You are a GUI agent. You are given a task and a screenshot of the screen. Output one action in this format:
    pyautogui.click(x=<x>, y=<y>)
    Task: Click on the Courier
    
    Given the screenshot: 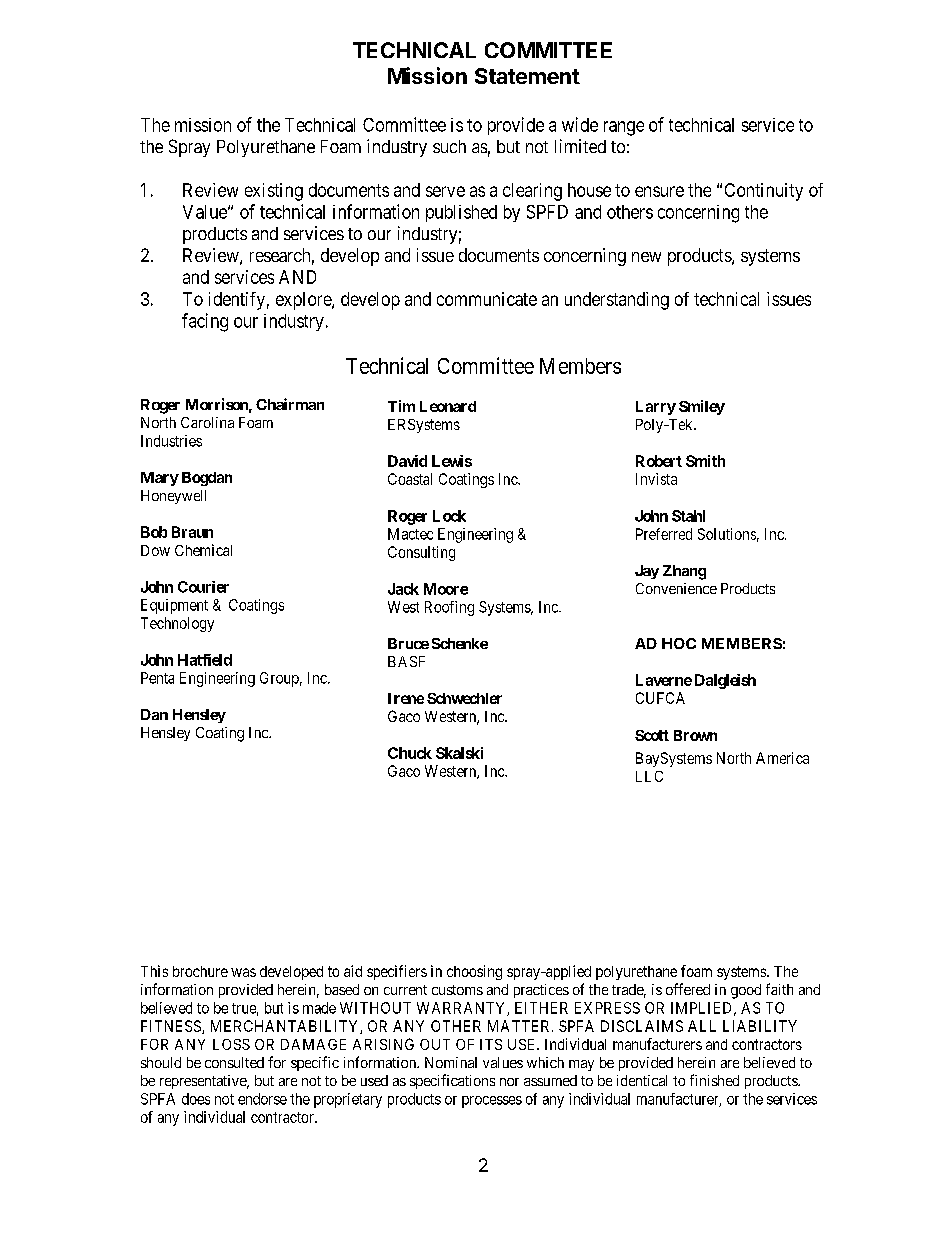 What is the action you would take?
    pyautogui.click(x=203, y=587)
